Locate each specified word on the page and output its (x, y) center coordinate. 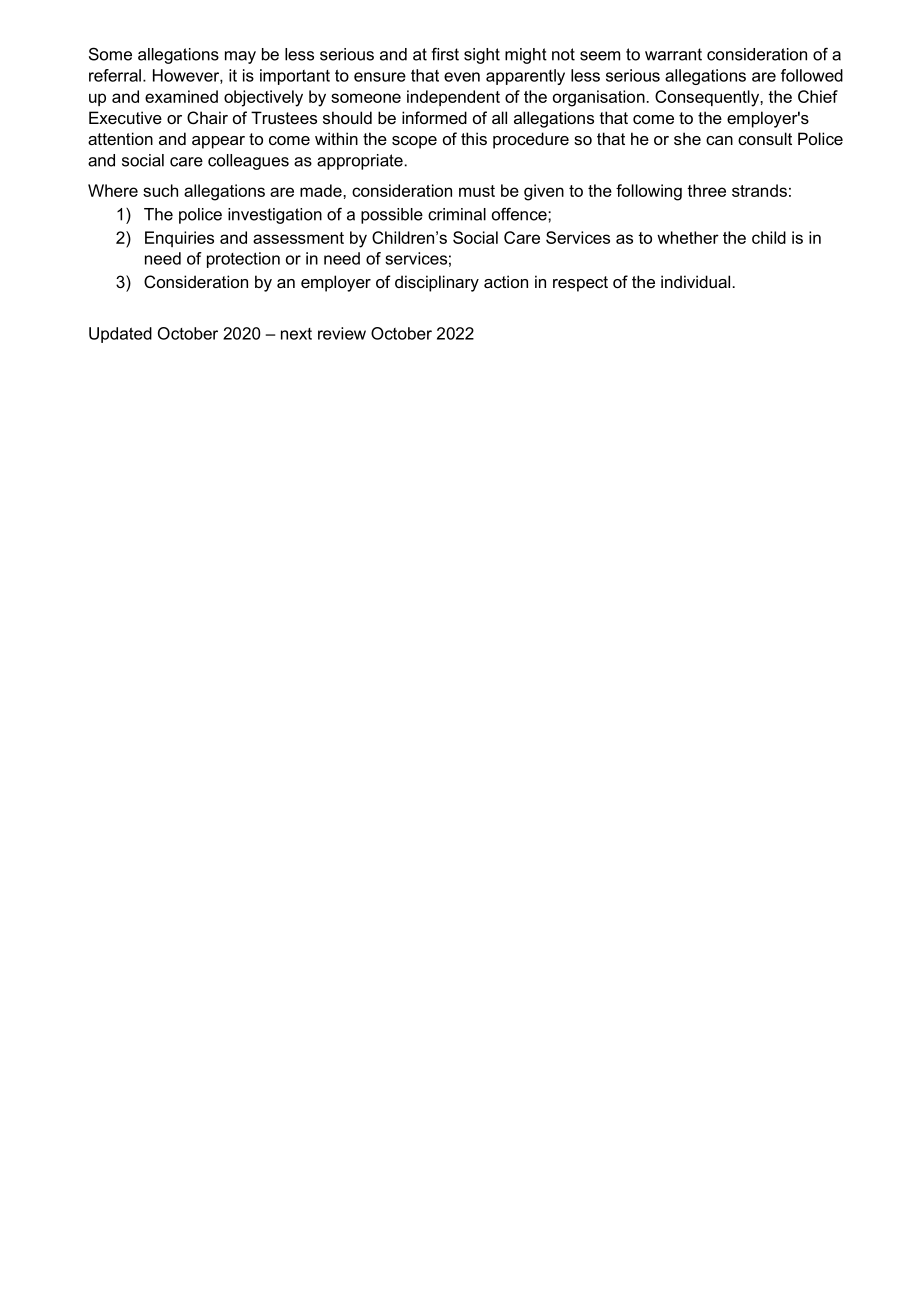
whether (688, 237)
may (240, 57)
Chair (207, 117)
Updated (120, 335)
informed (434, 117)
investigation (275, 216)
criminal (457, 214)
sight (482, 56)
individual (695, 281)
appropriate (360, 162)
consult (765, 138)
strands (759, 190)
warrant (673, 54)
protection (243, 260)
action (506, 281)
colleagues (248, 162)
